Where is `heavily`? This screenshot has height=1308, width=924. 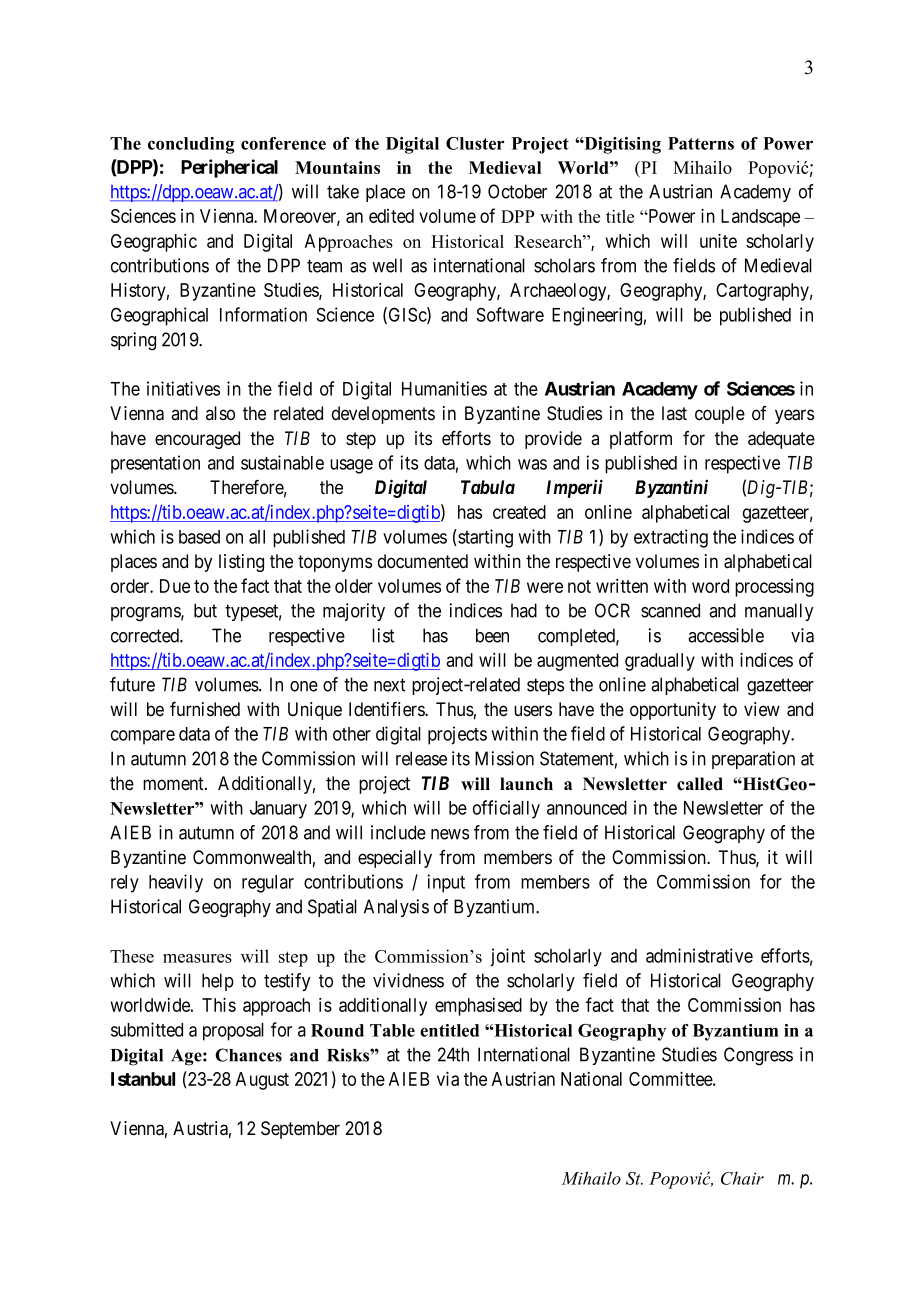 heavily is located at coordinates (176, 883).
